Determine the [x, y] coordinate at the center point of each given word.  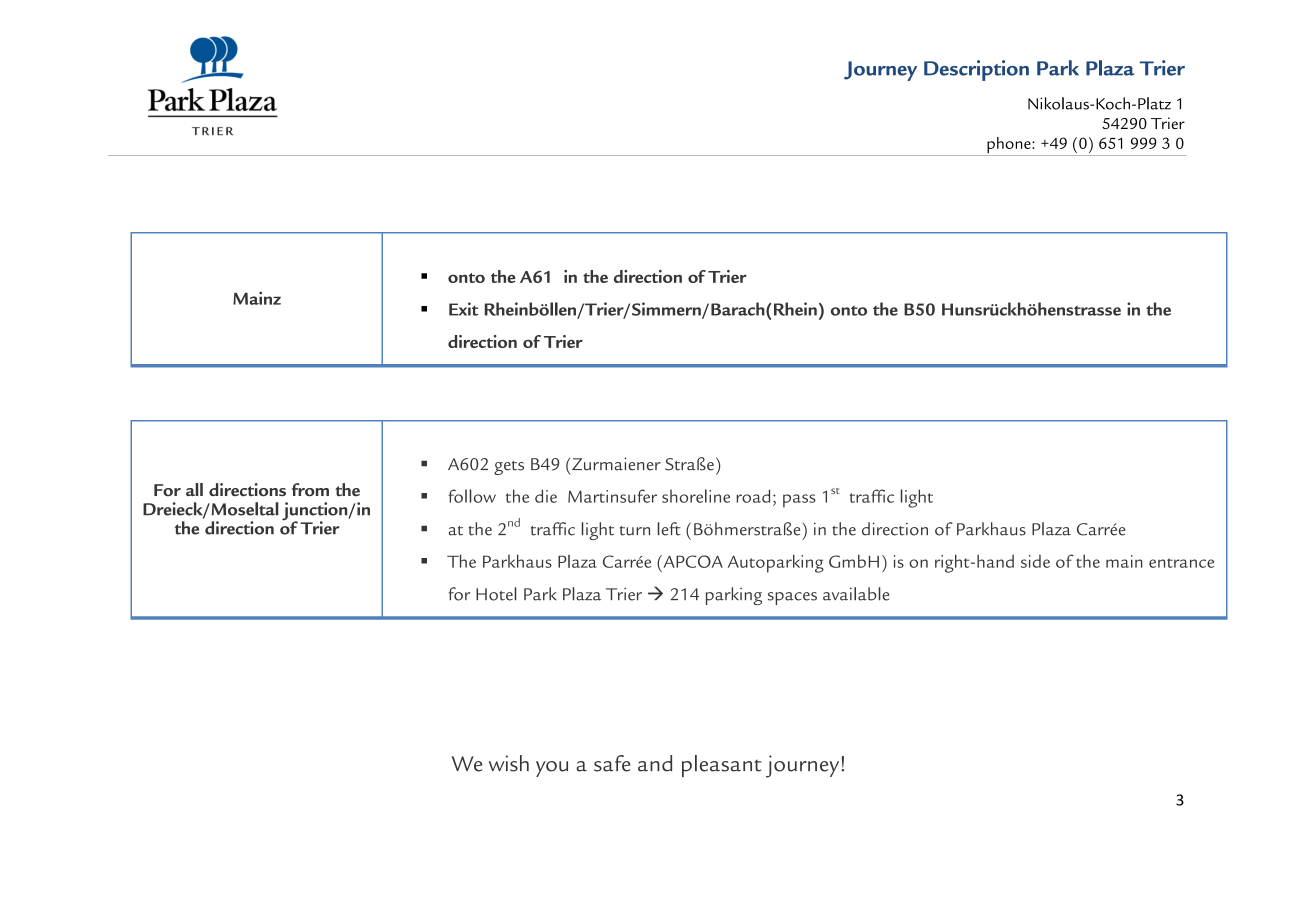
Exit [464, 309]
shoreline [696, 496]
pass [799, 501]
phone [1009, 146]
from [310, 490]
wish [509, 763]
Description [976, 70]
